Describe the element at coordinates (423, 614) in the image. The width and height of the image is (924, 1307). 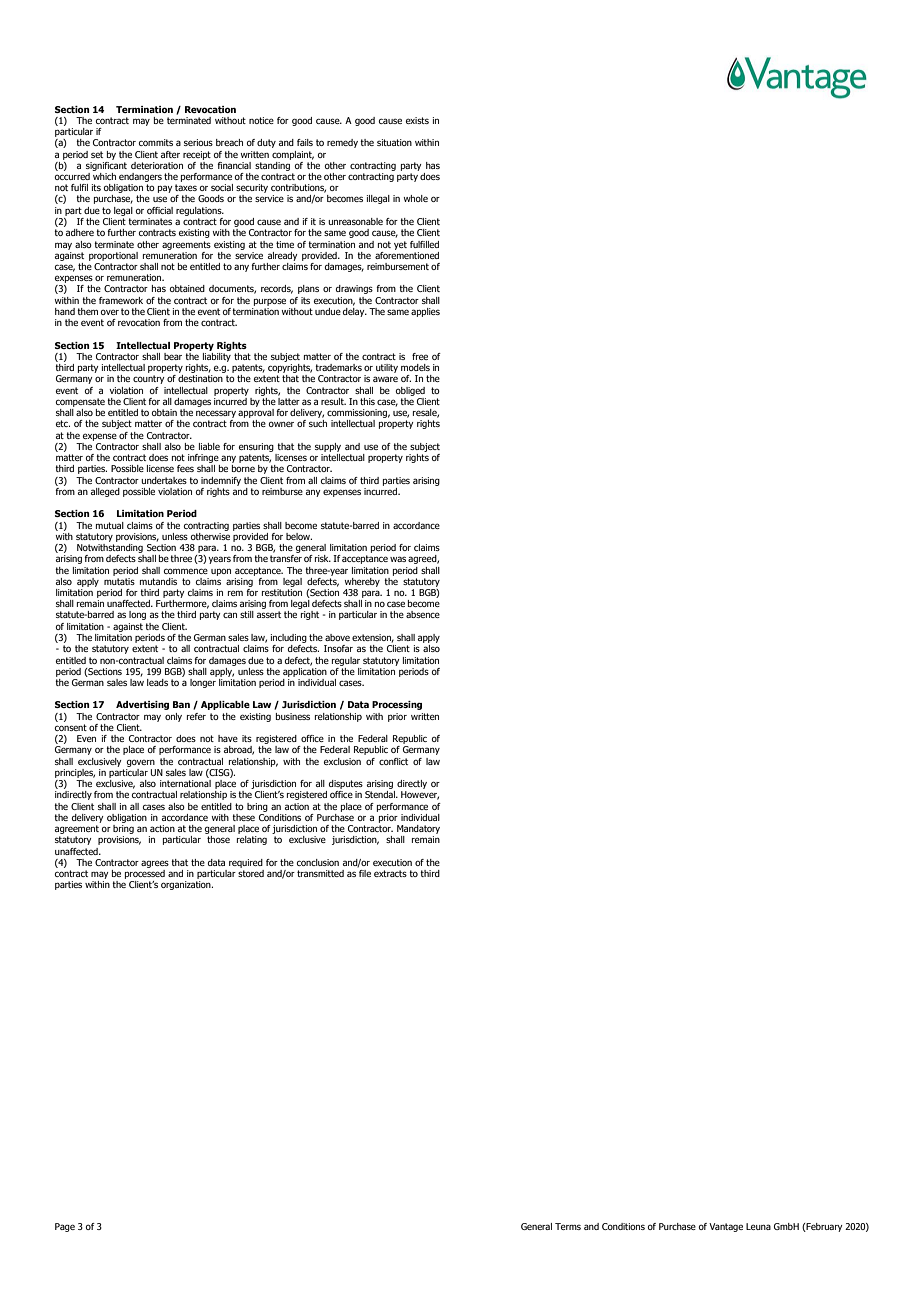
I see `absence` at that location.
